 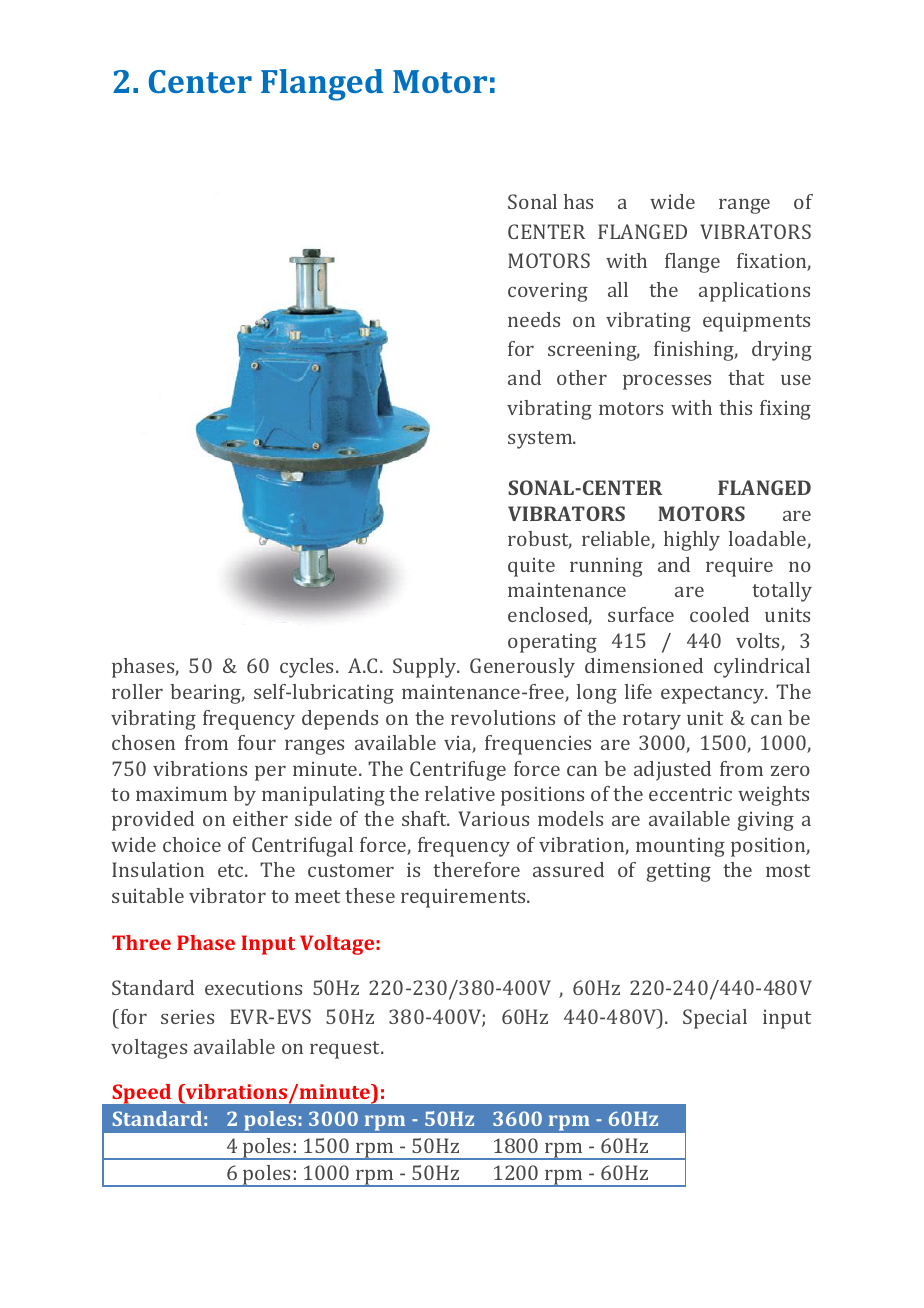 I want to click on quite, so click(x=531, y=567).
